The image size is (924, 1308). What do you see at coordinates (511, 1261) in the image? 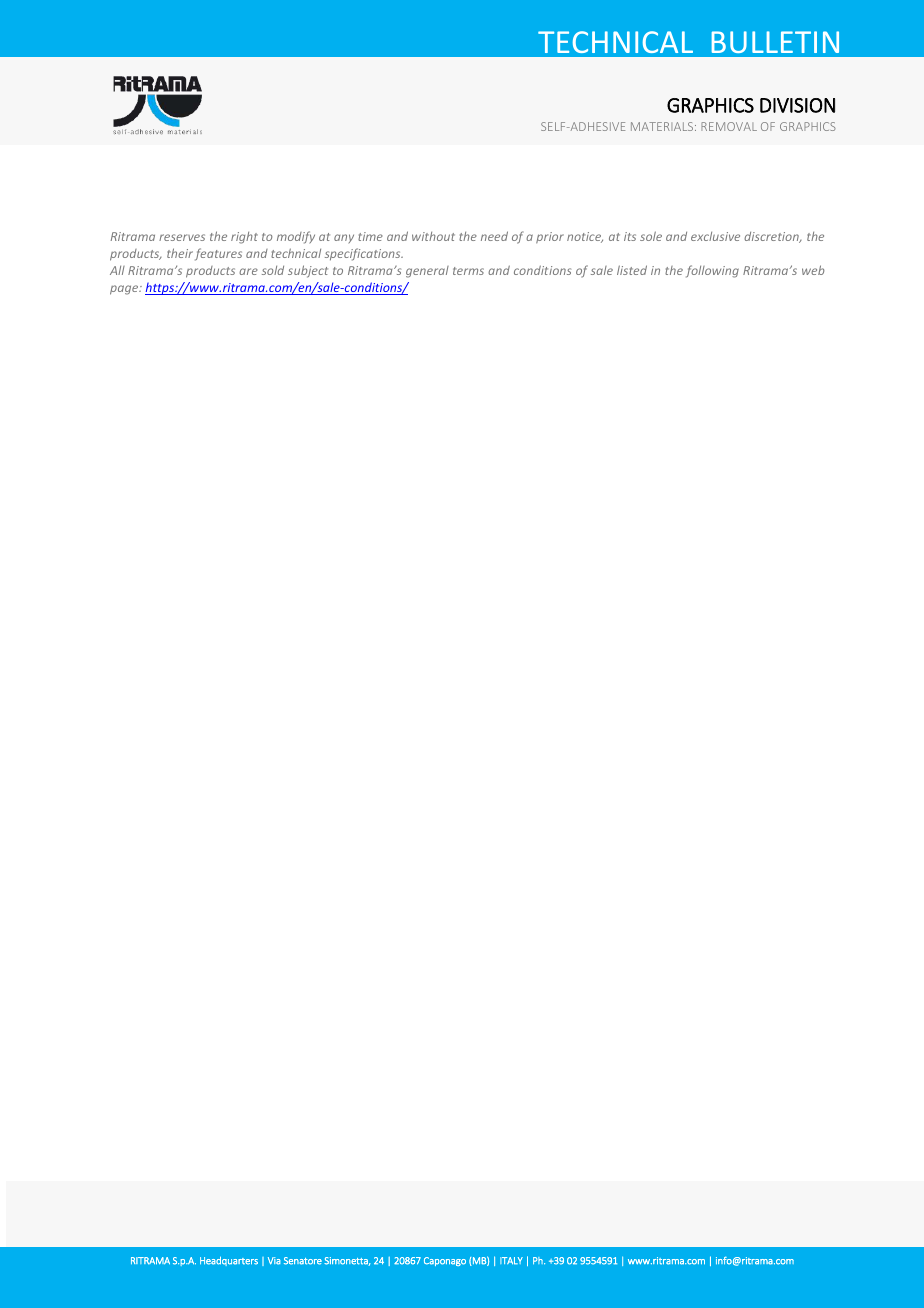
I see `ITALY` at bounding box center [511, 1261].
